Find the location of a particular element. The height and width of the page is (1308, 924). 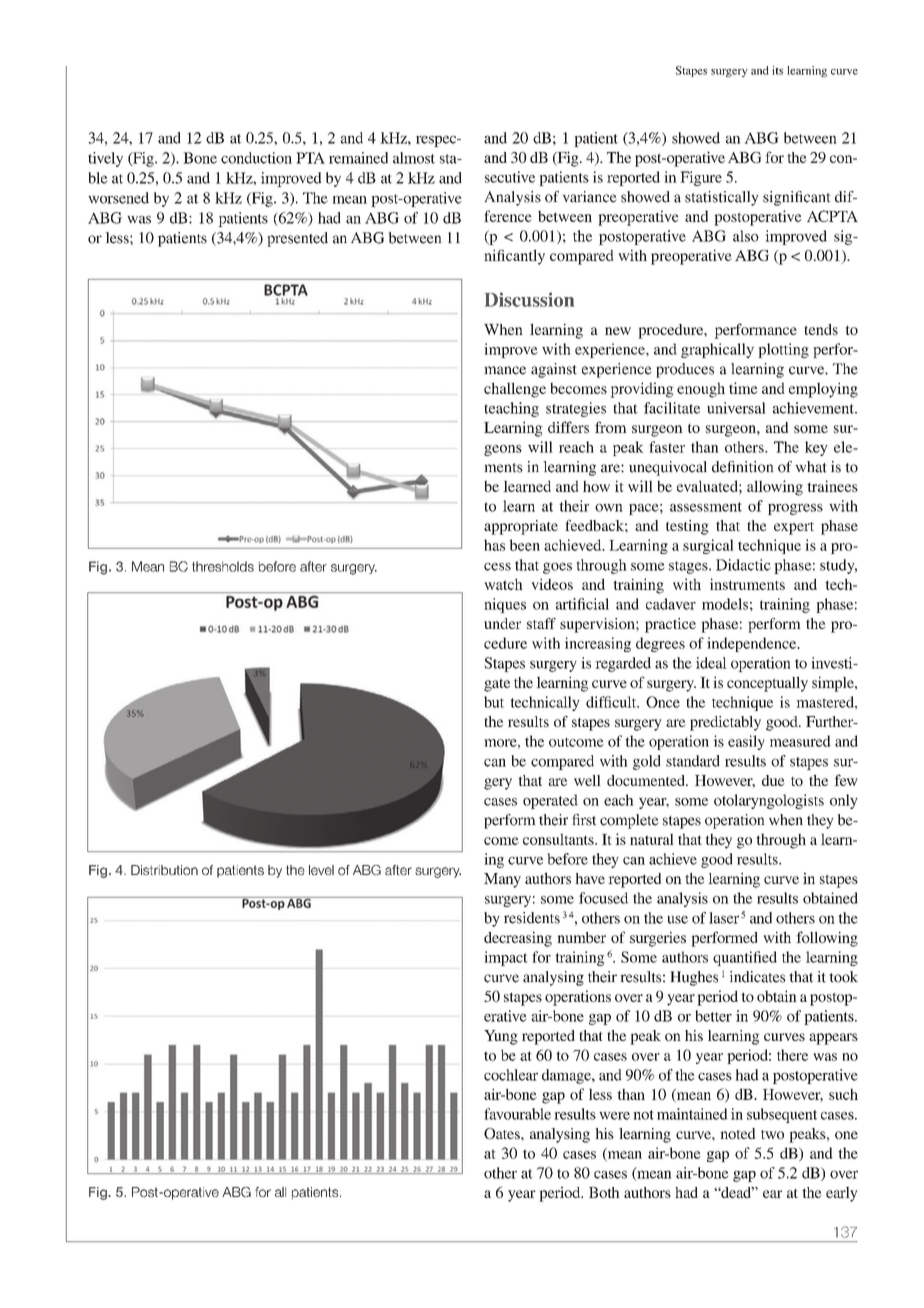

almost is located at coordinates (414, 158).
